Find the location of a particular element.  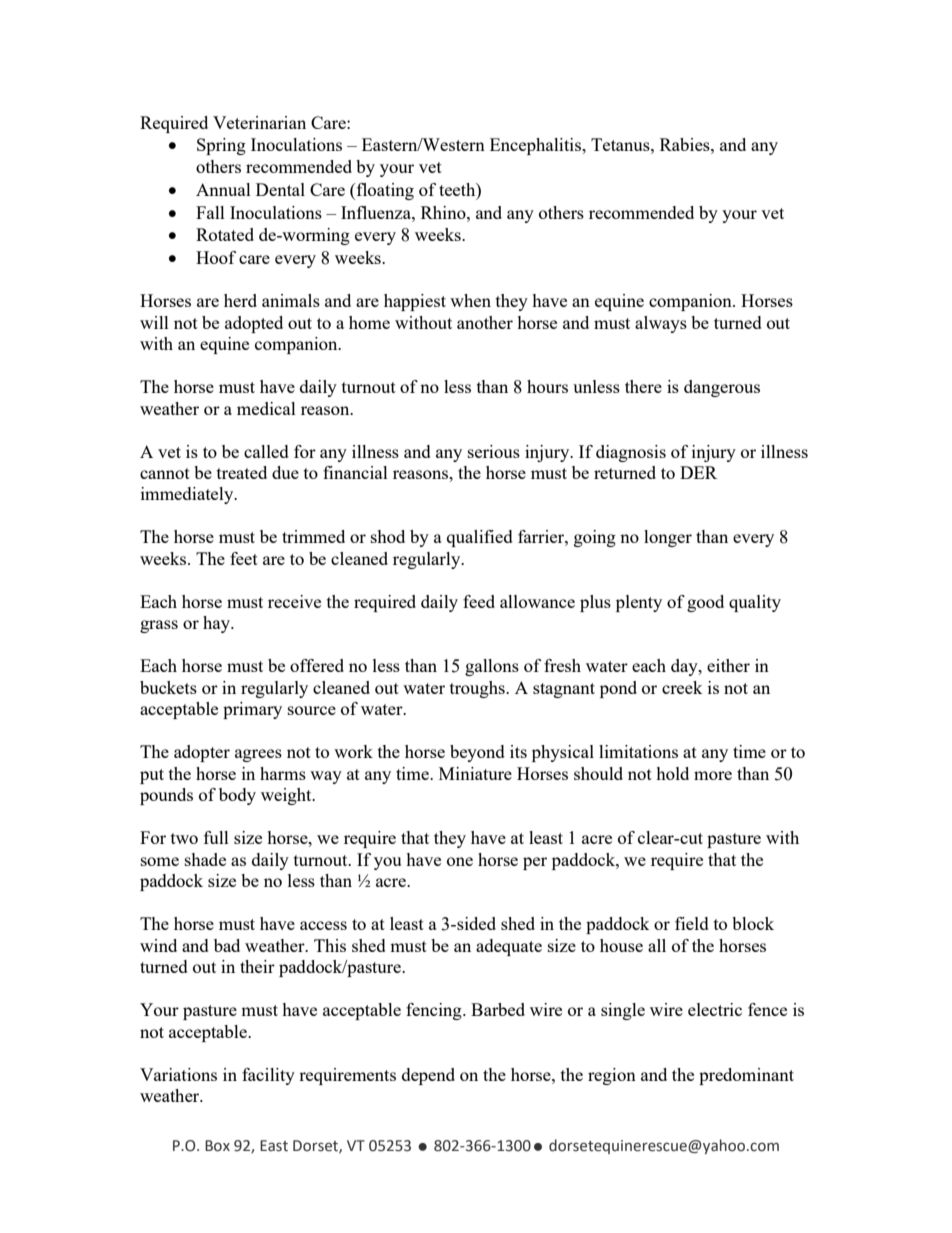

Encephalitis is located at coordinates (537, 146).
